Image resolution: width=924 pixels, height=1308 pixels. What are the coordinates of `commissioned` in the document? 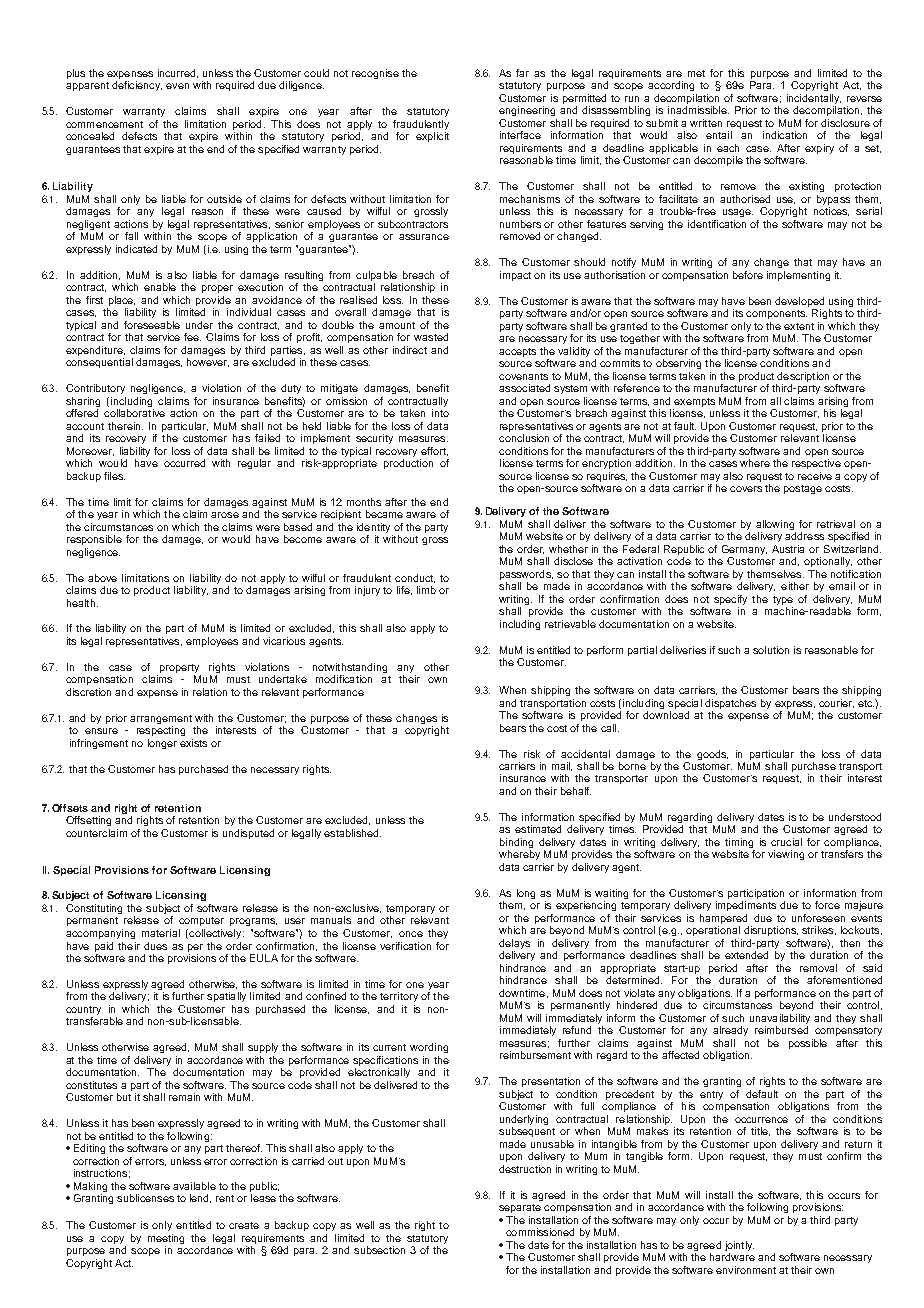 It's located at (540, 1232).
